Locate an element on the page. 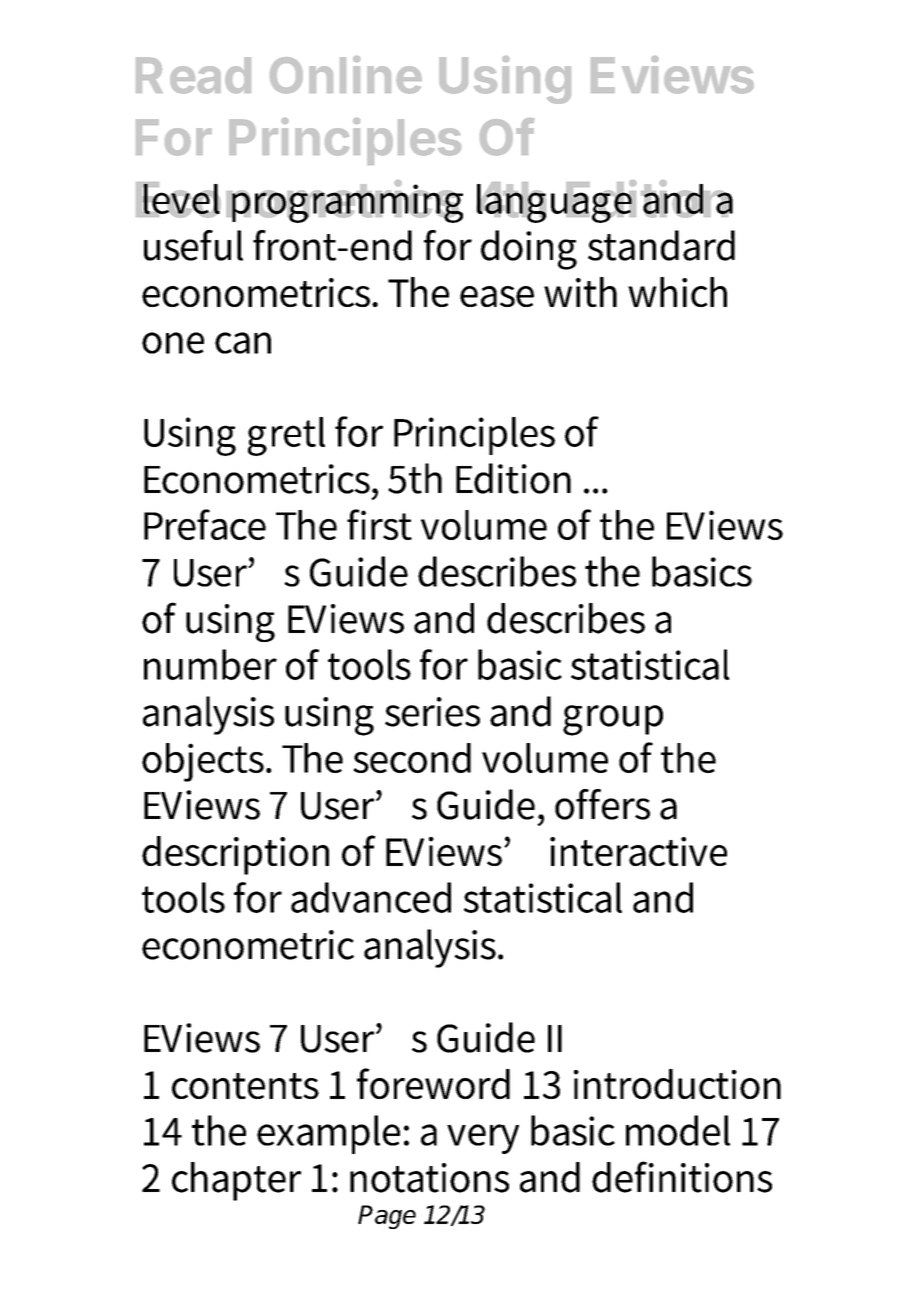 This document has width=924, height=1303. with is located at coordinates (580, 292).
